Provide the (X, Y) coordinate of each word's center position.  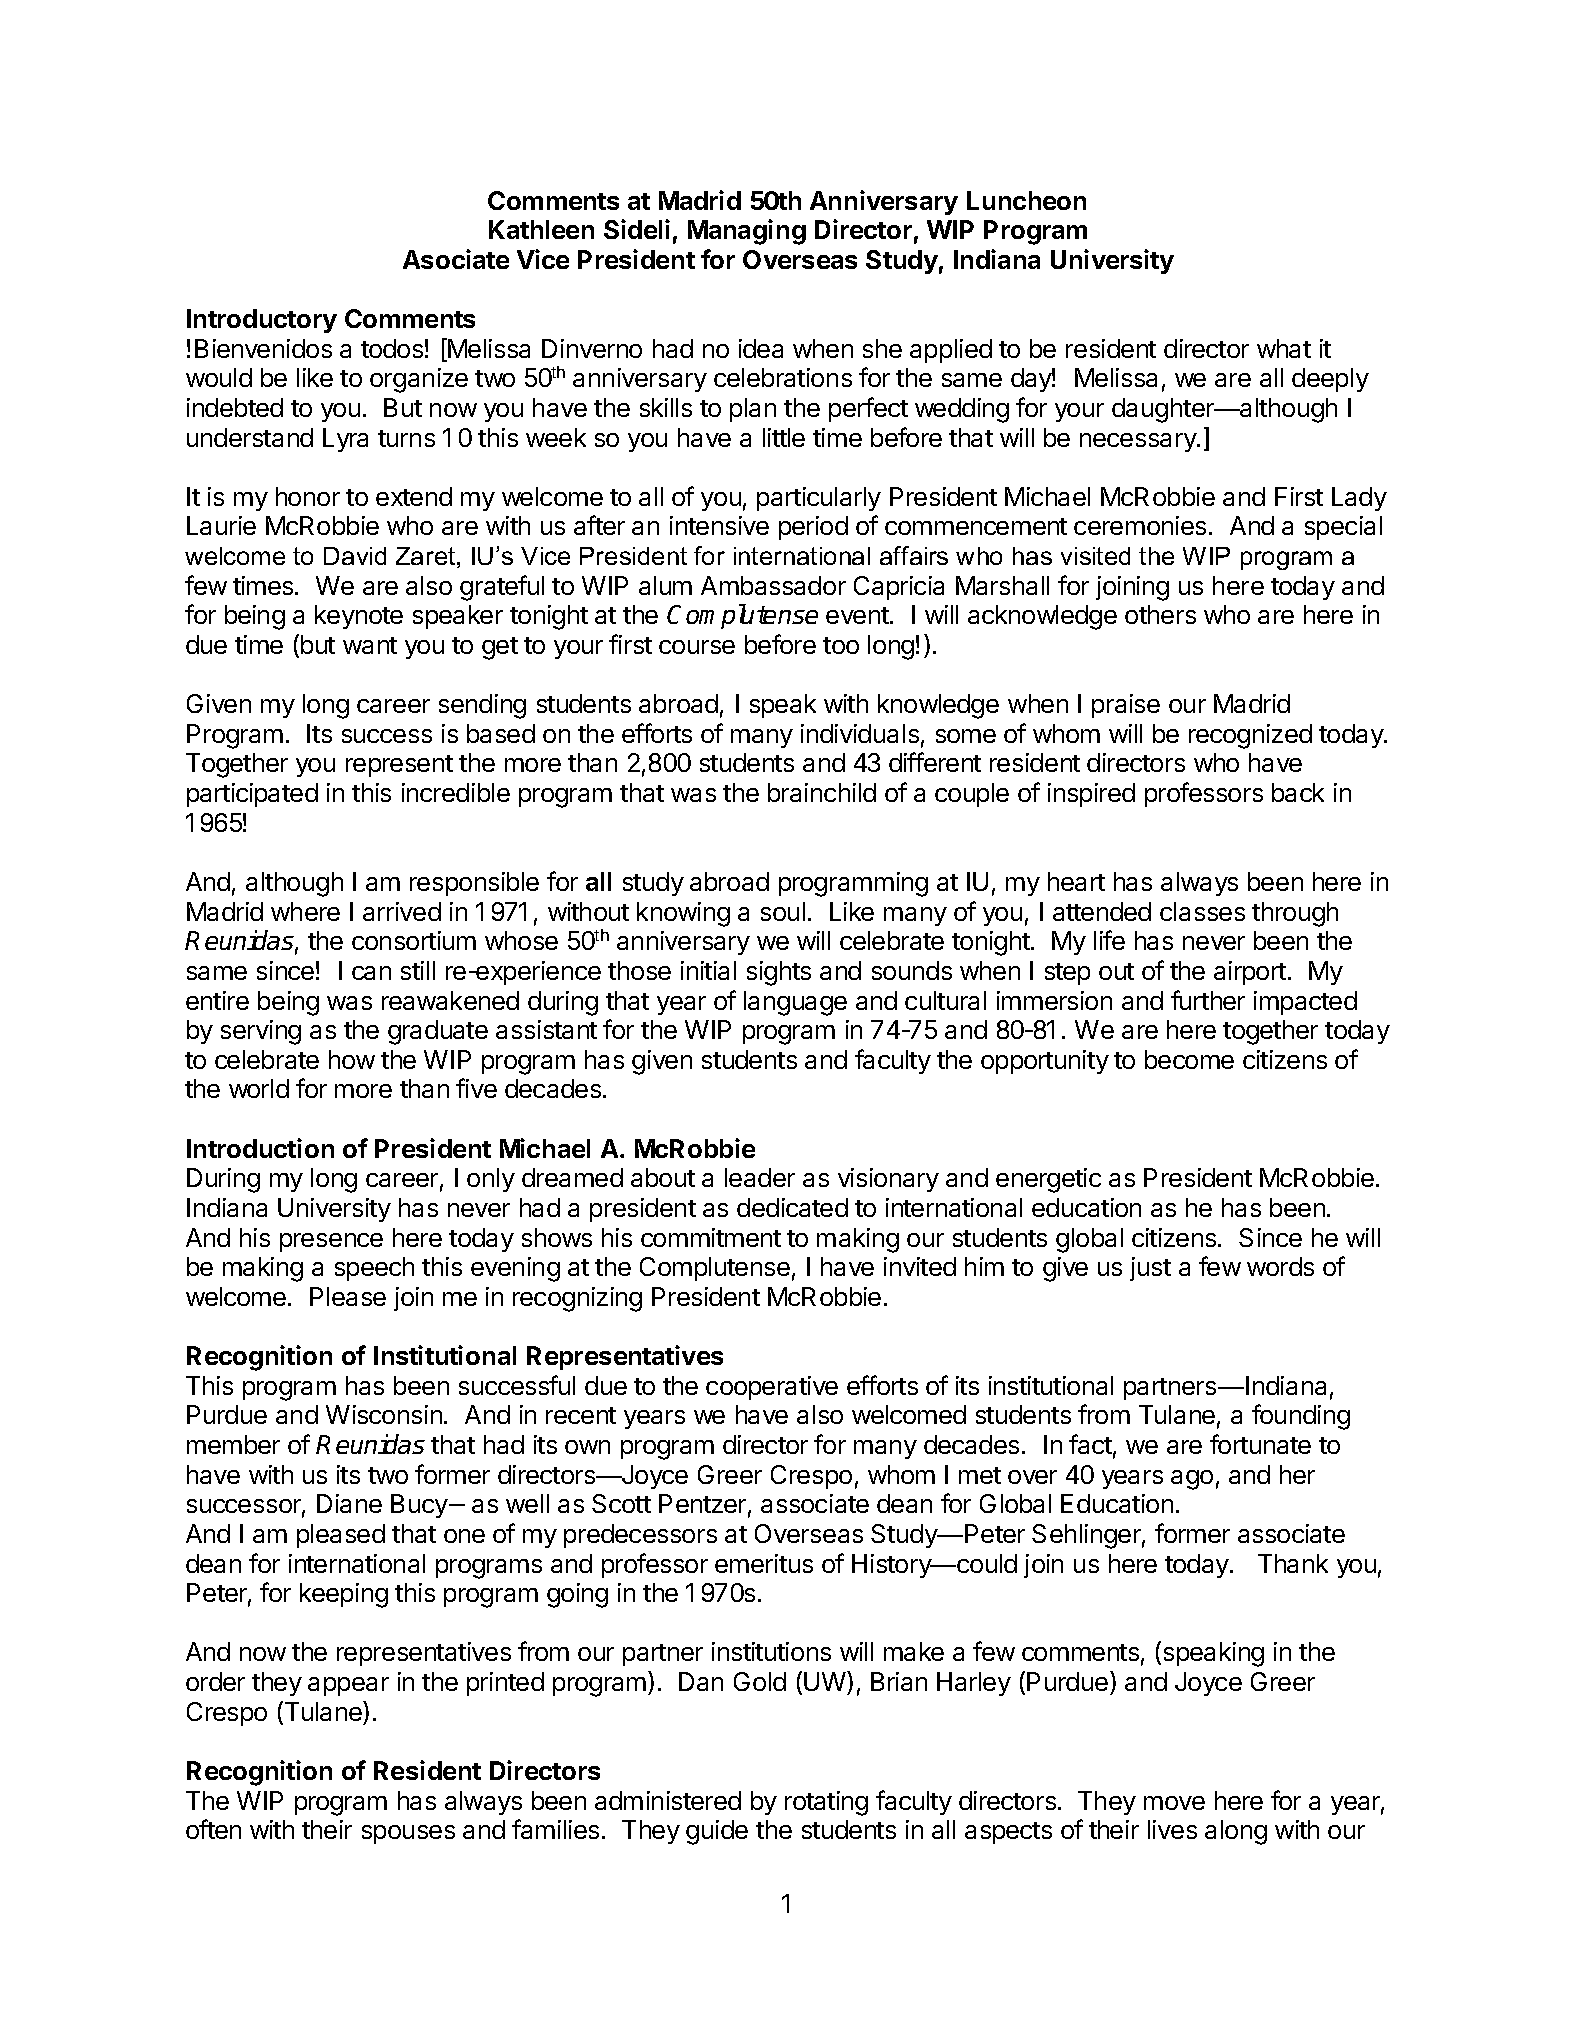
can (371, 973)
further (1208, 1000)
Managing (747, 232)
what (1284, 348)
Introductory (262, 321)
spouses (408, 1834)
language (795, 1003)
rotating (826, 1803)
